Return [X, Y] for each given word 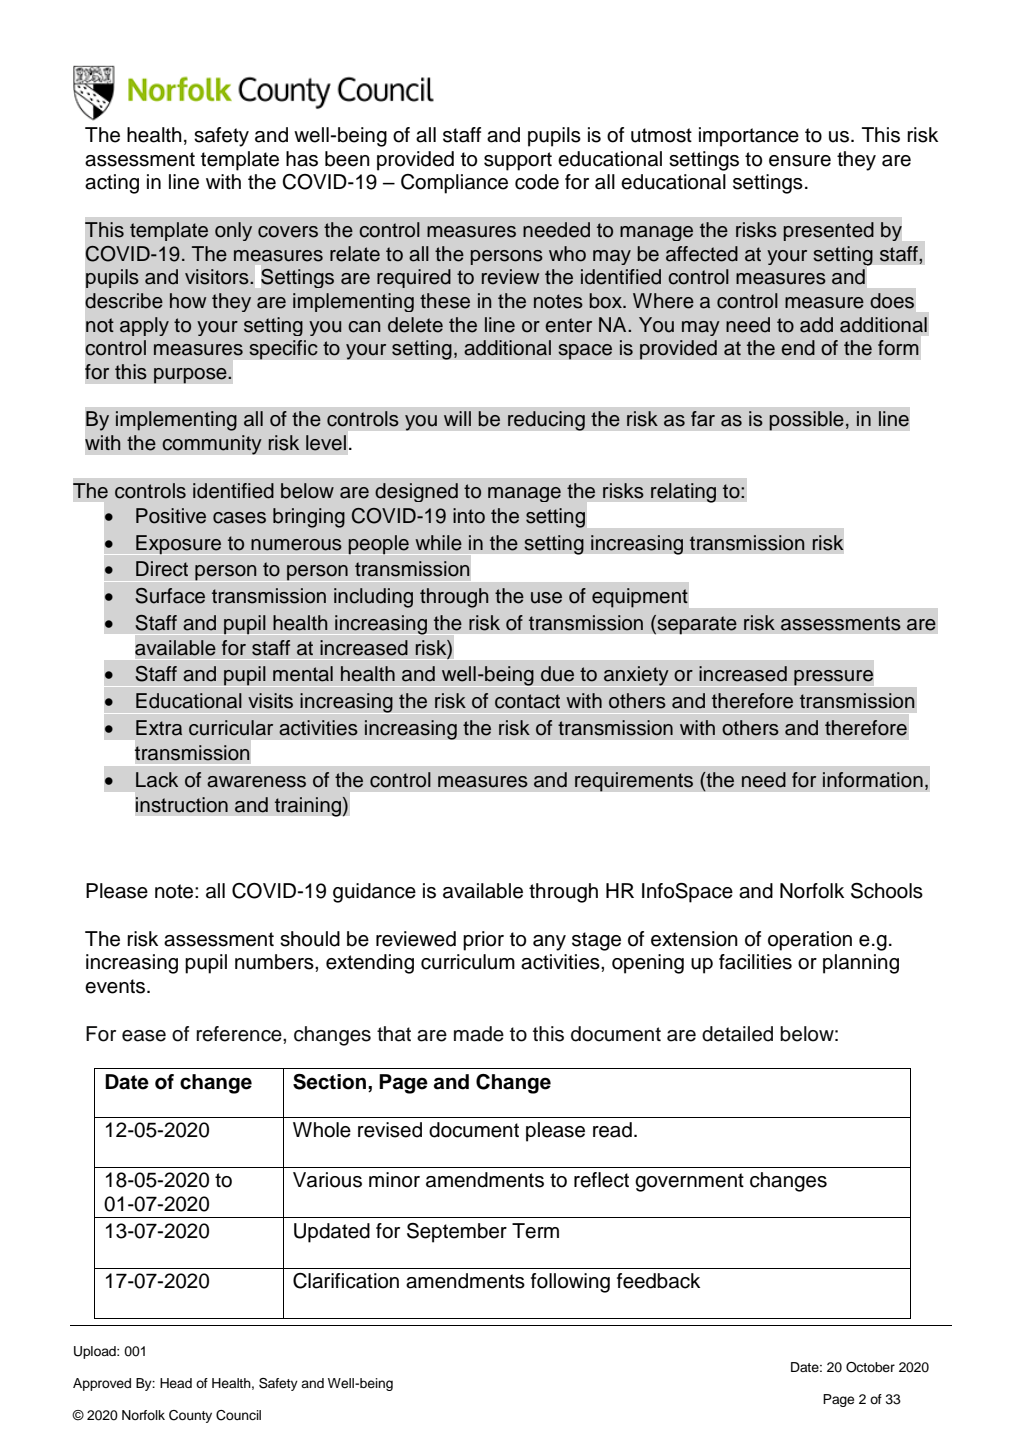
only [233, 231]
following [570, 1283]
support [518, 161]
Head [176, 1383]
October [870, 1367]
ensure [800, 161]
